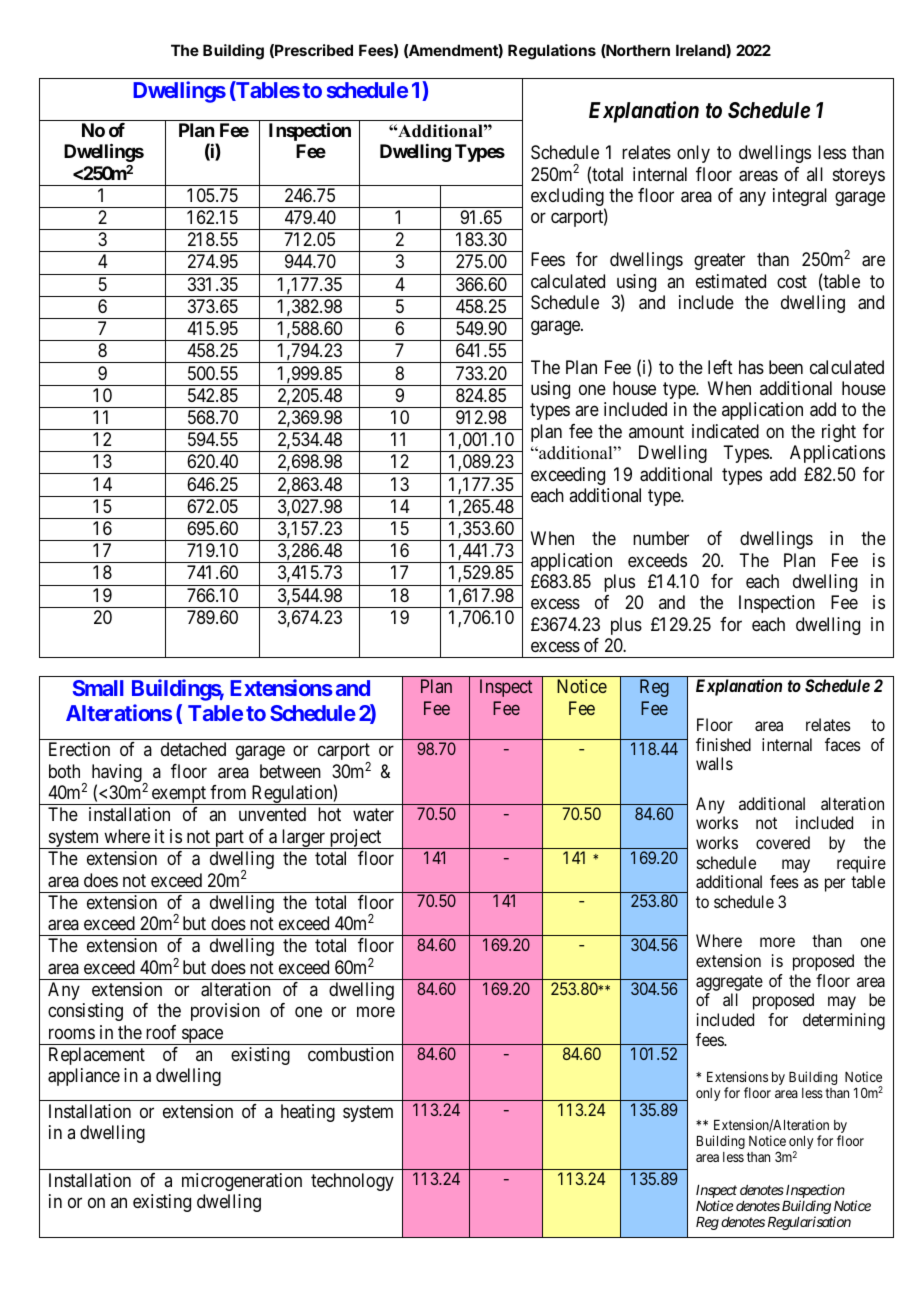 This screenshot has height=1308, width=924. I want to click on finished, so click(723, 744).
